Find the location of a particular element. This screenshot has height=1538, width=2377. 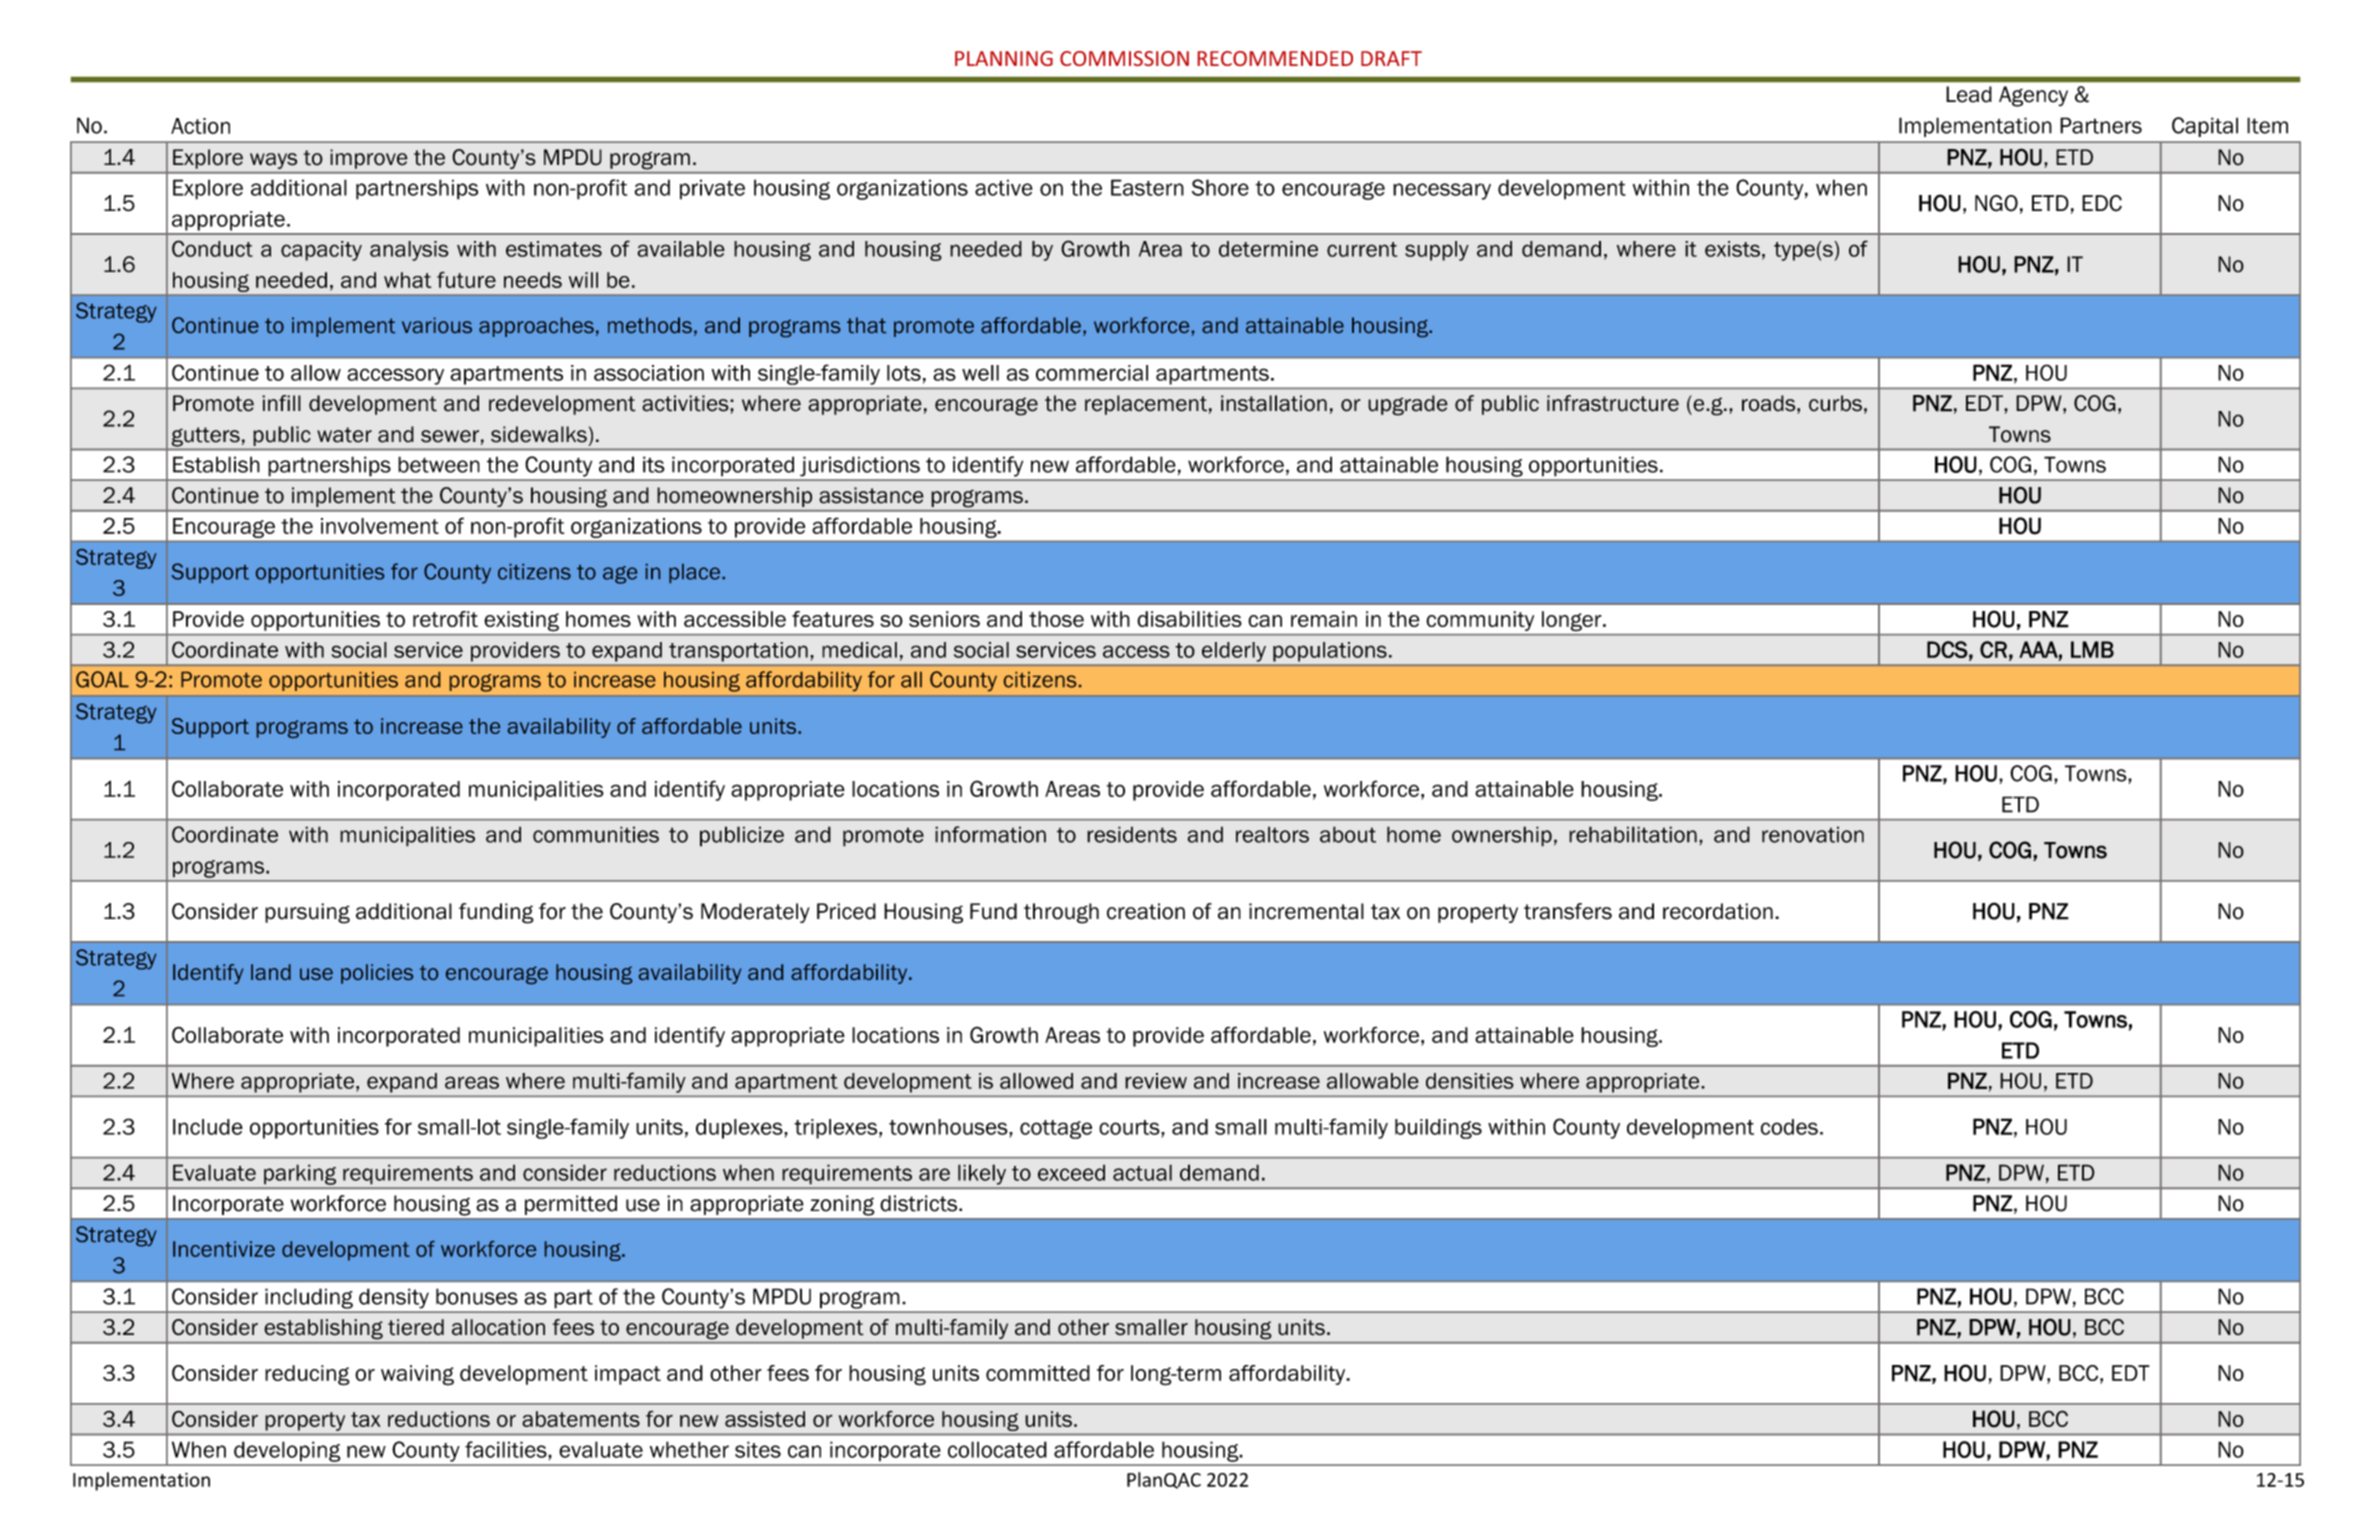

policies is located at coordinates (377, 974).
